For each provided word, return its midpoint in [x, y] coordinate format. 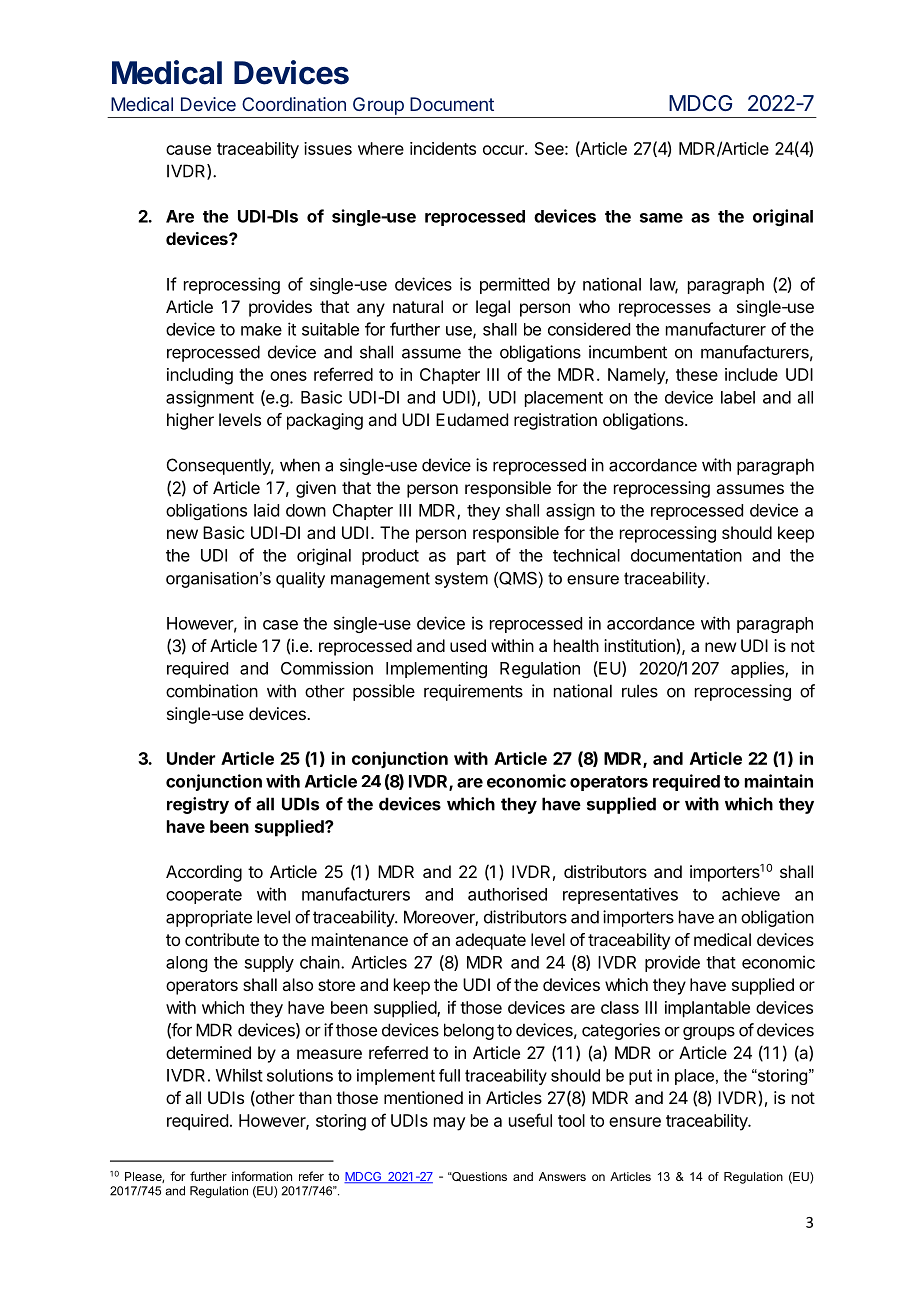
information [262, 1176]
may [450, 1124]
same [661, 218]
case [280, 625]
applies [758, 669]
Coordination [294, 104]
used [468, 645]
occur [504, 150]
